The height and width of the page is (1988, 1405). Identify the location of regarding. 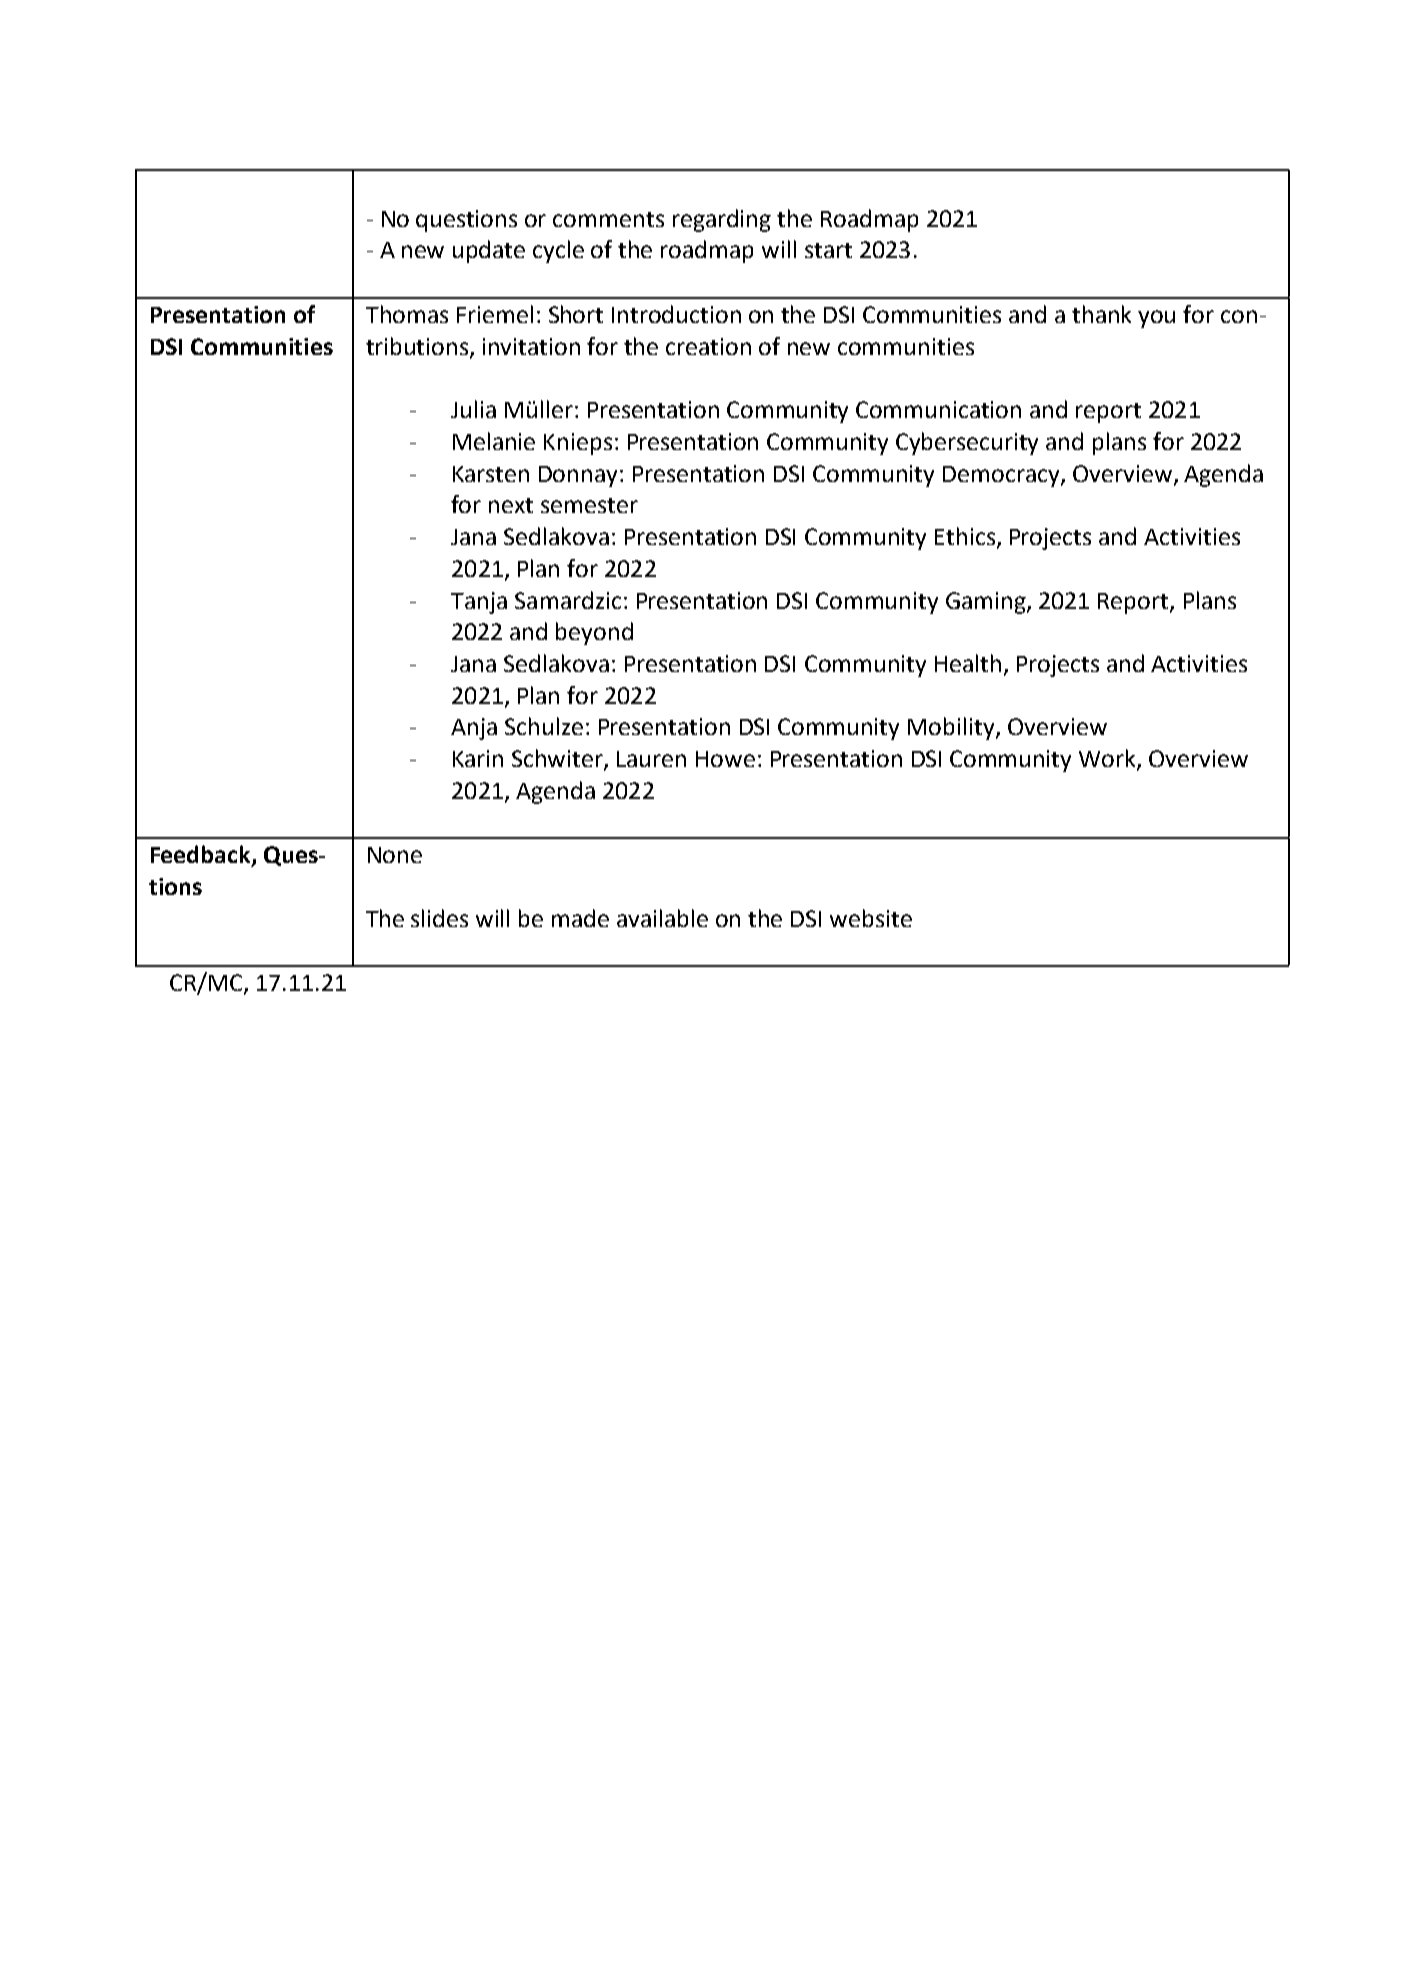
(722, 220).
